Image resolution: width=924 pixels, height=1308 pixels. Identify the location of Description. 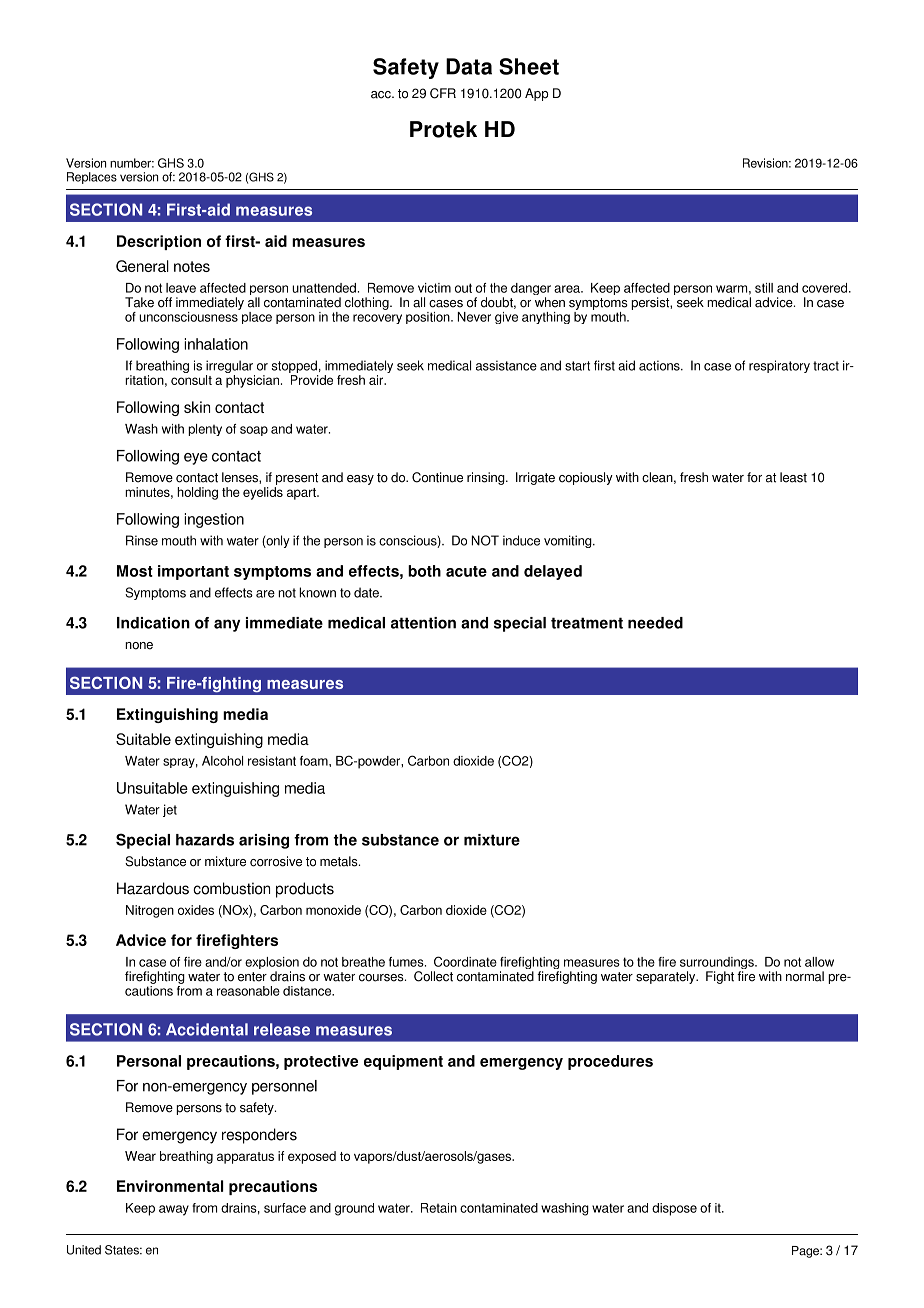
(159, 242).
